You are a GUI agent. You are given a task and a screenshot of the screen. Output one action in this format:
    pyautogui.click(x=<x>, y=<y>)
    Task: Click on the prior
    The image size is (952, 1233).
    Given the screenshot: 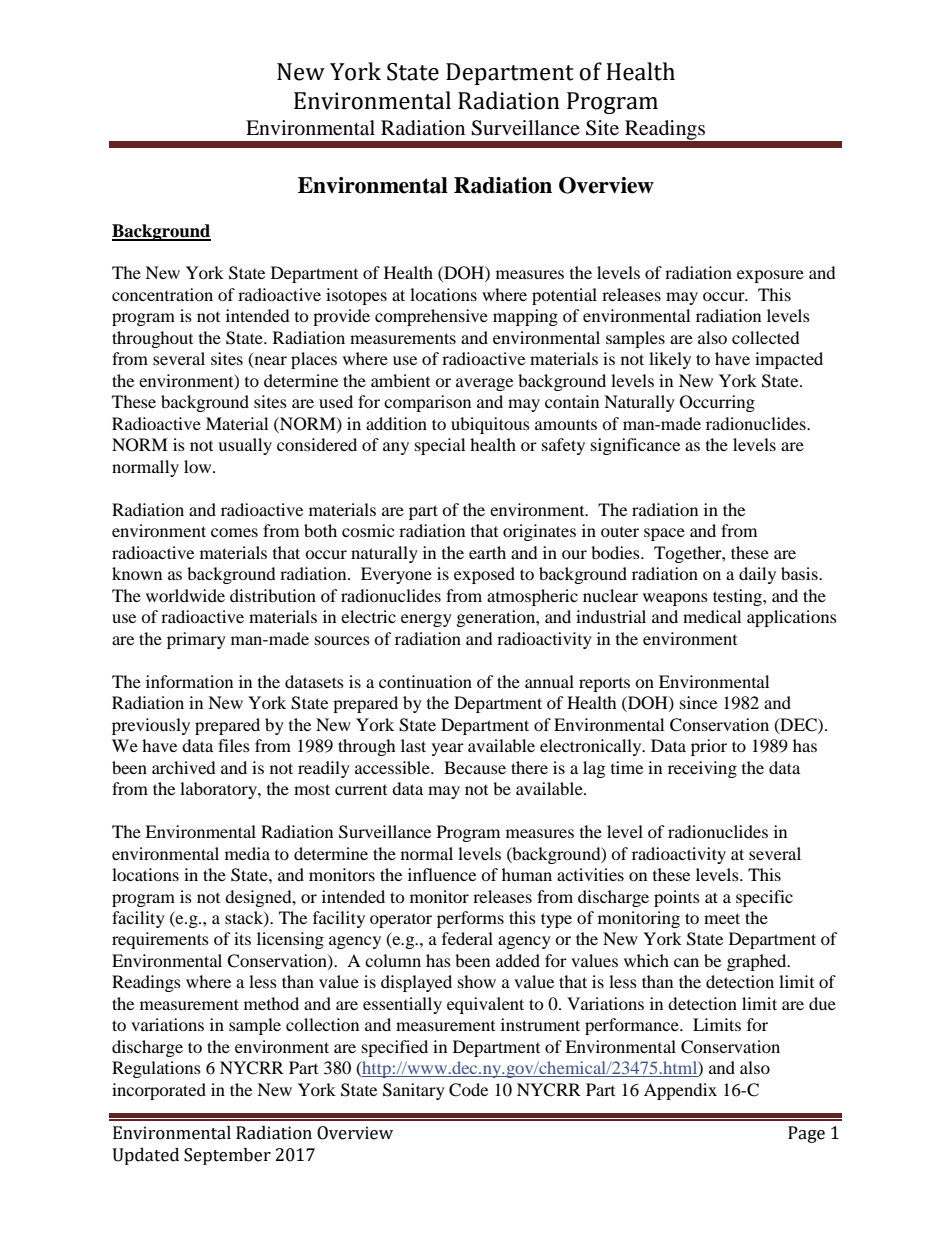 What is the action you would take?
    pyautogui.click(x=709, y=747)
